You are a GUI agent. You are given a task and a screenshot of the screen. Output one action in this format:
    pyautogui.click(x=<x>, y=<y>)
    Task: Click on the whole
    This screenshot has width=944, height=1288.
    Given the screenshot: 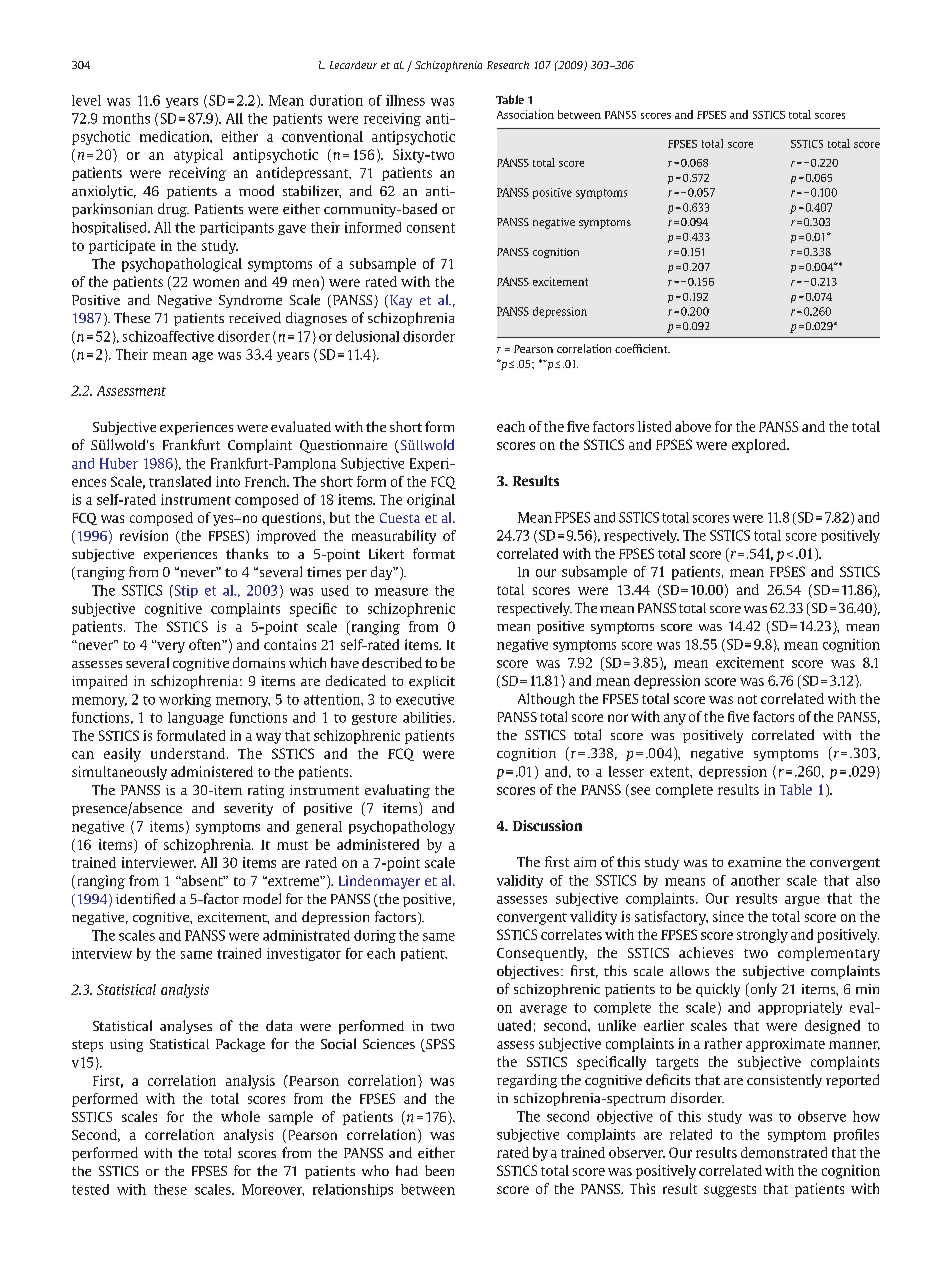 What is the action you would take?
    pyautogui.click(x=240, y=1116)
